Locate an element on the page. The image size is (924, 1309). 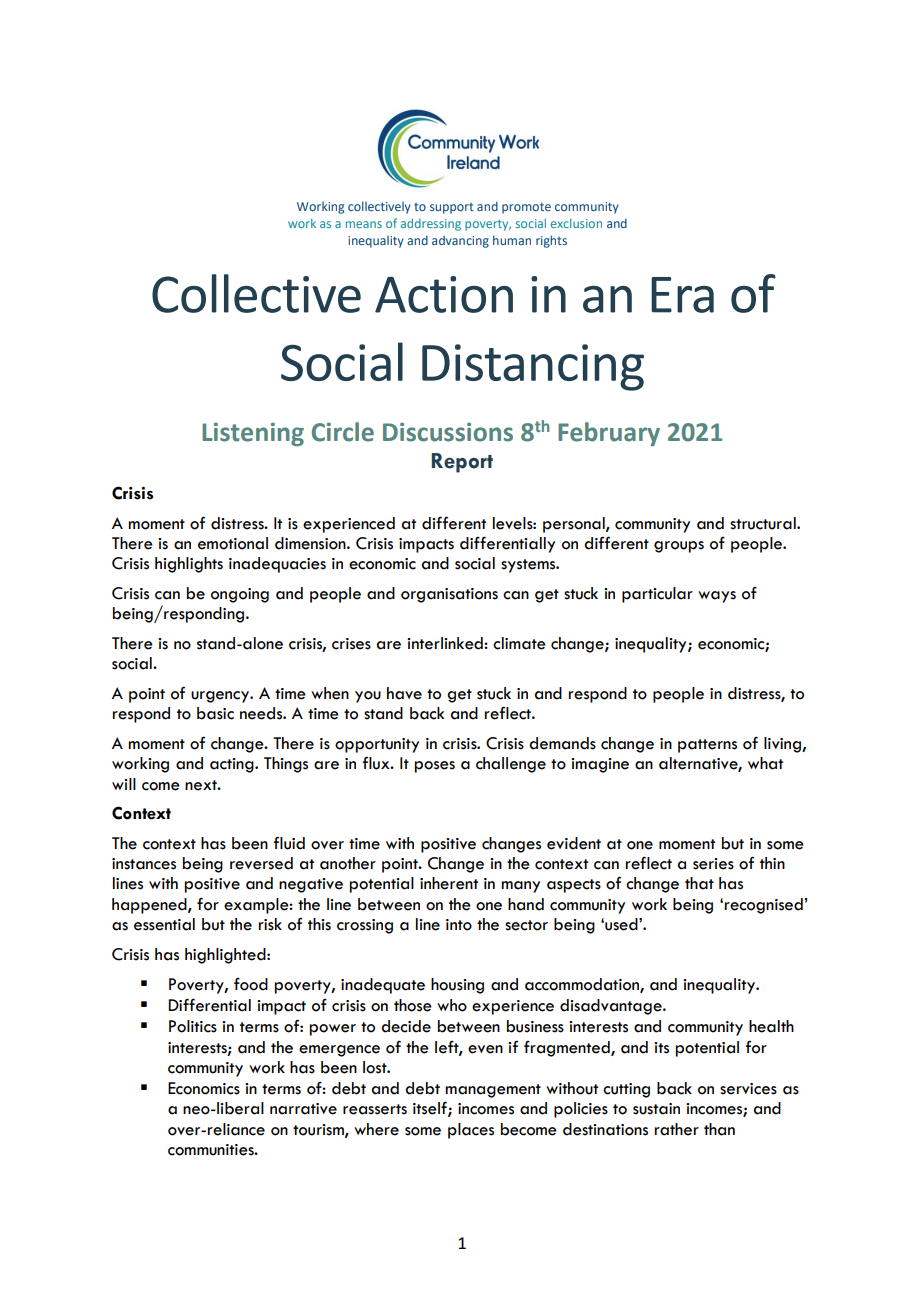
advancing is located at coordinates (460, 241).
